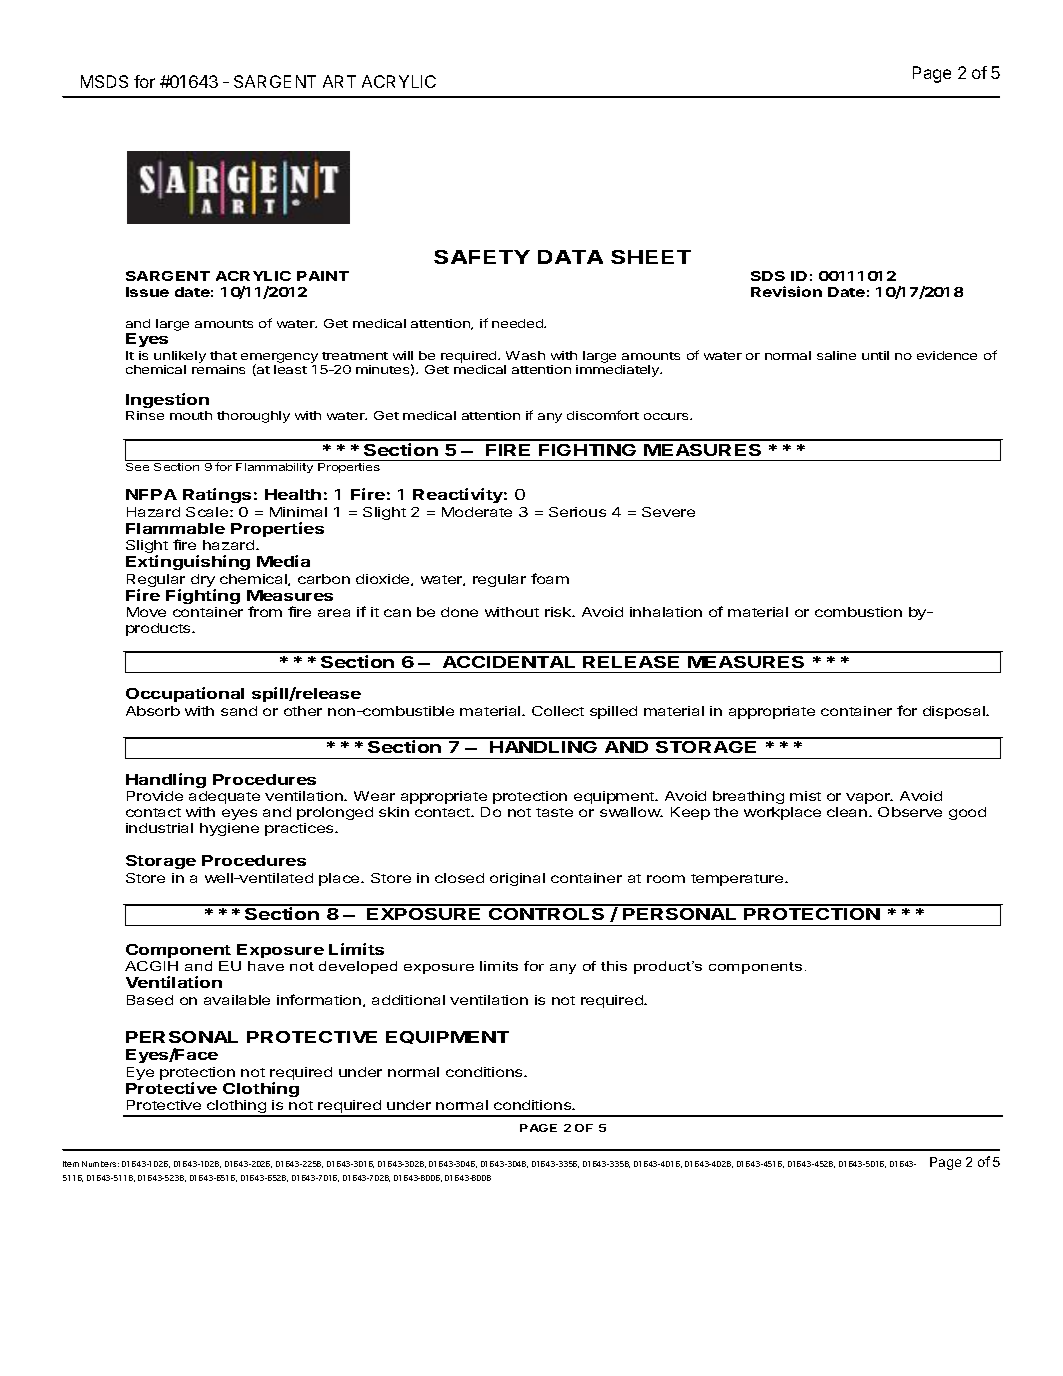 This image has width=1063, height=1376. I want to click on until, so click(875, 355).
